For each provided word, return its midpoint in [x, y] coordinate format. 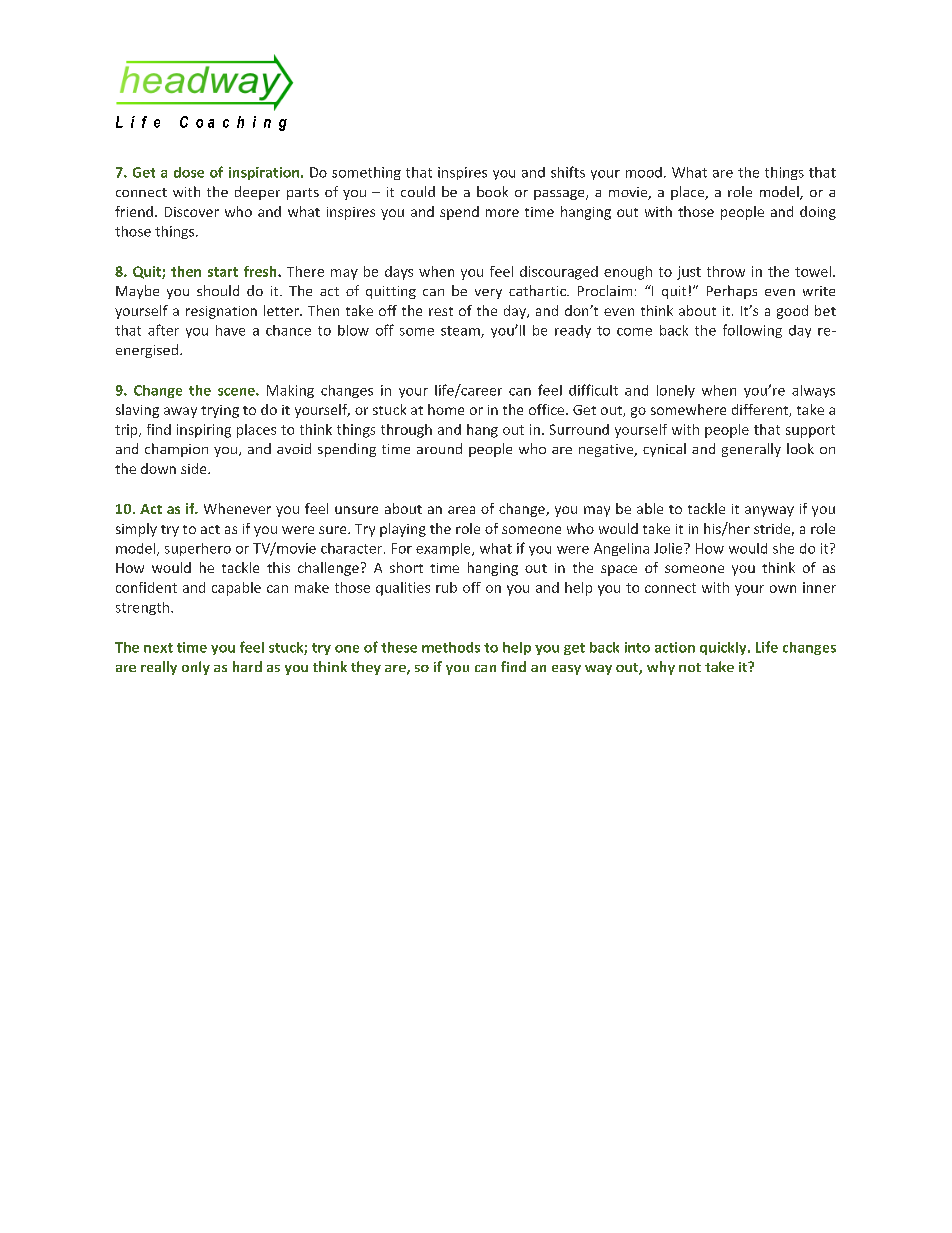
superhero [198, 549]
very [488, 294]
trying [220, 411]
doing [818, 213]
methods [451, 647]
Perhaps [732, 292]
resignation [221, 312]
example [444, 549]
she [783, 548]
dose [189, 172]
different [761, 410]
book [492, 191]
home [446, 409]
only [196, 668]
